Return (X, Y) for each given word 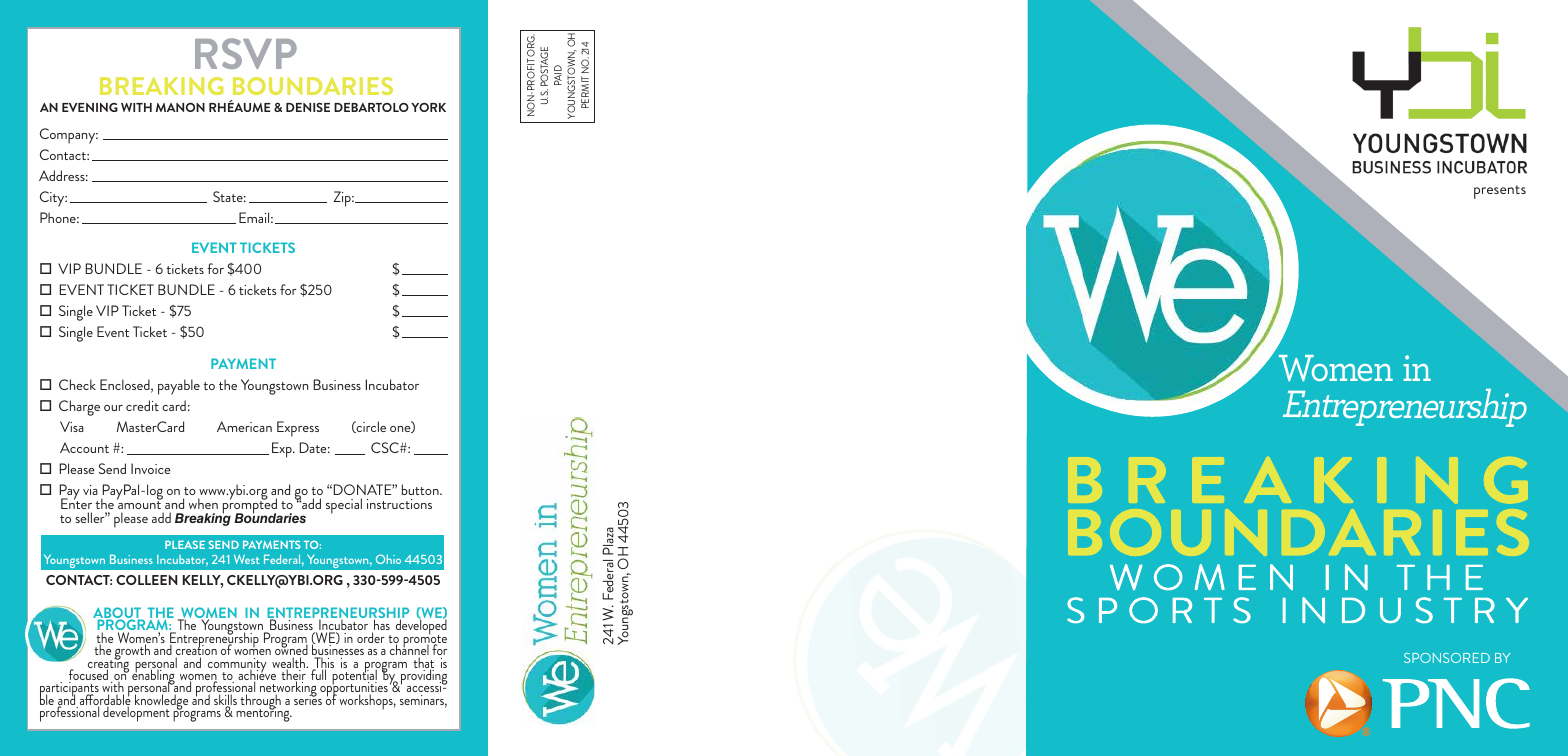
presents (1500, 192)
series (308, 698)
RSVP (246, 53)
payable (179, 387)
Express (298, 429)
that (423, 664)
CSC (386, 447)
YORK (428, 107)
